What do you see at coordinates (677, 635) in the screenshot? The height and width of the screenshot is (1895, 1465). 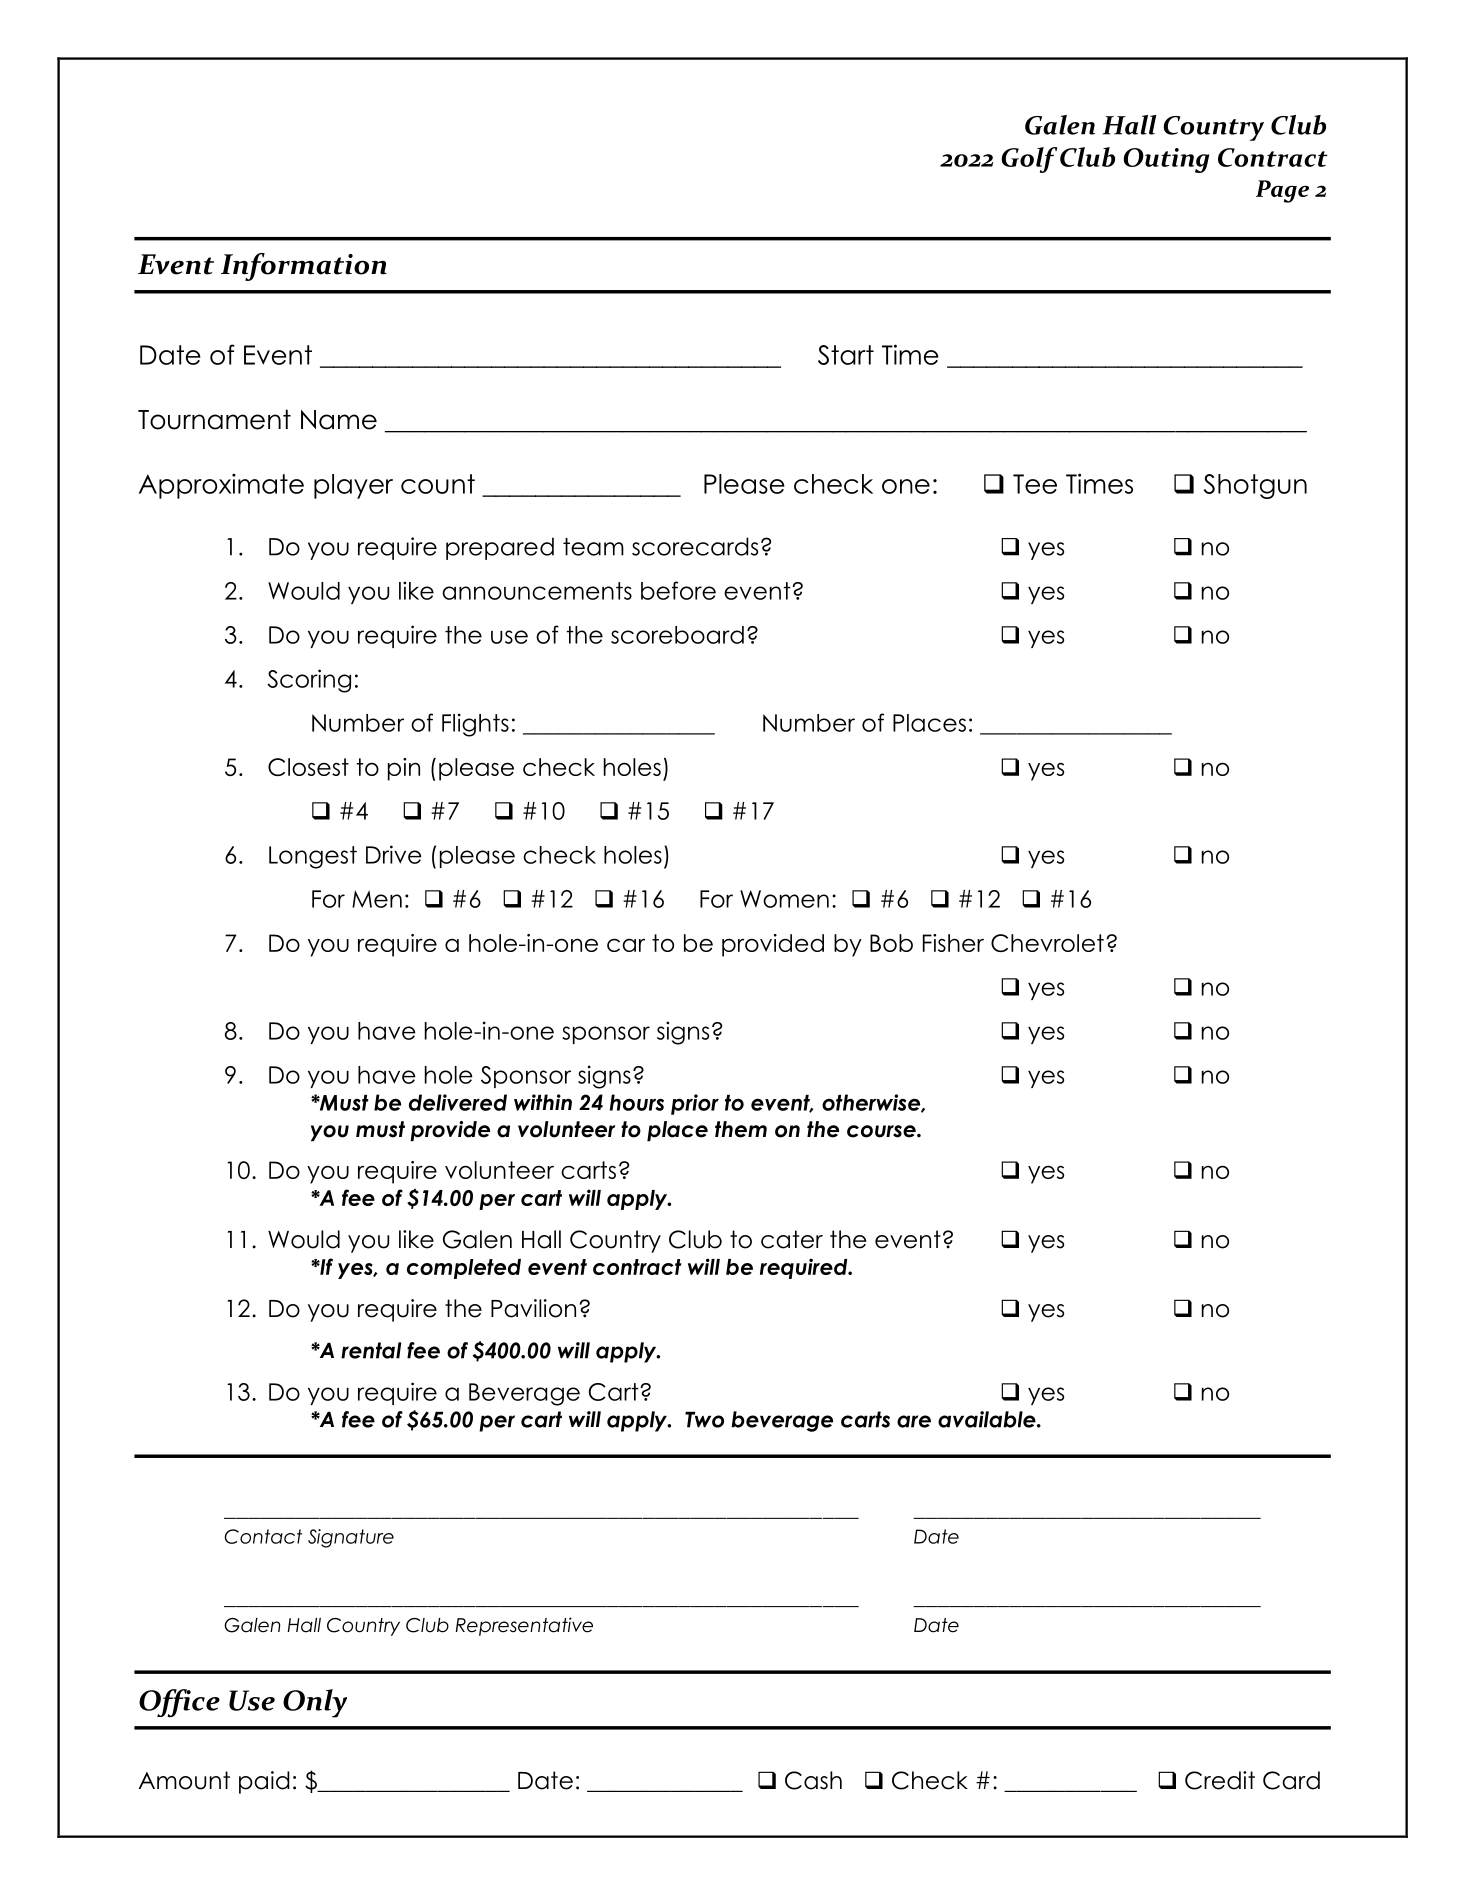 I see `scoreboard` at bounding box center [677, 635].
